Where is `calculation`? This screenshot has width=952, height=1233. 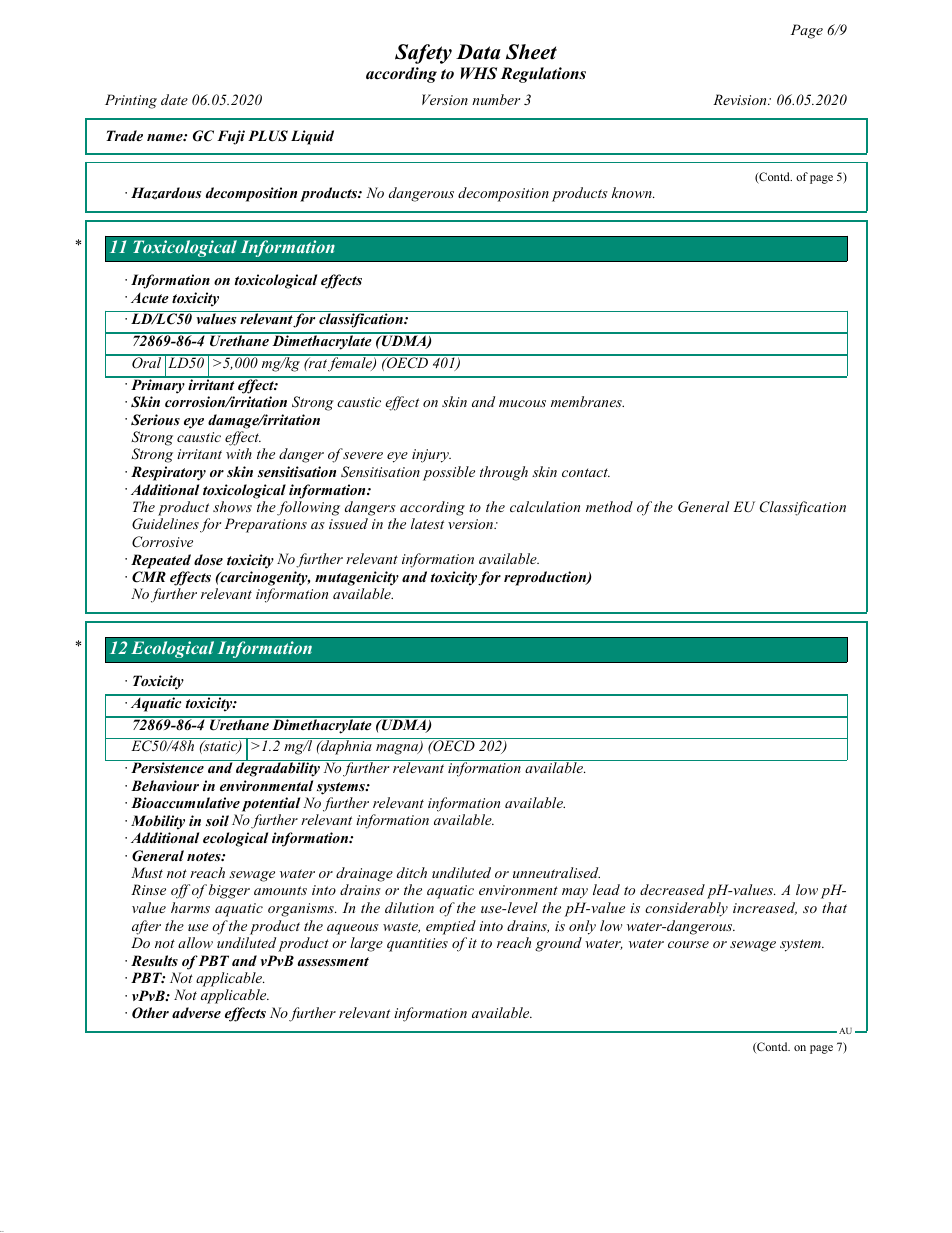
calculation is located at coordinates (545, 506).
